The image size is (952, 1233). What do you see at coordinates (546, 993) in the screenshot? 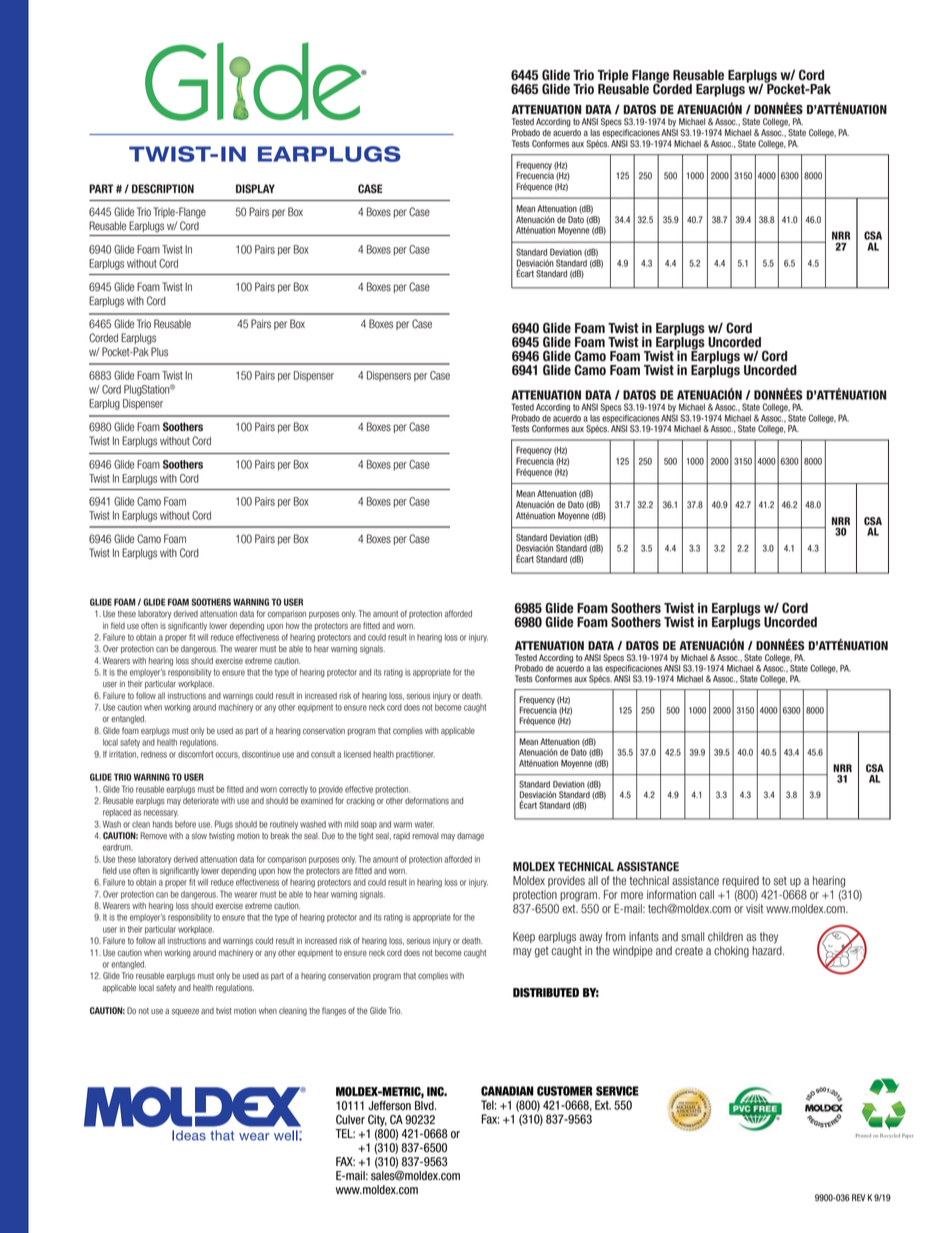
I see `DISTRIBUTED` at bounding box center [546, 993].
